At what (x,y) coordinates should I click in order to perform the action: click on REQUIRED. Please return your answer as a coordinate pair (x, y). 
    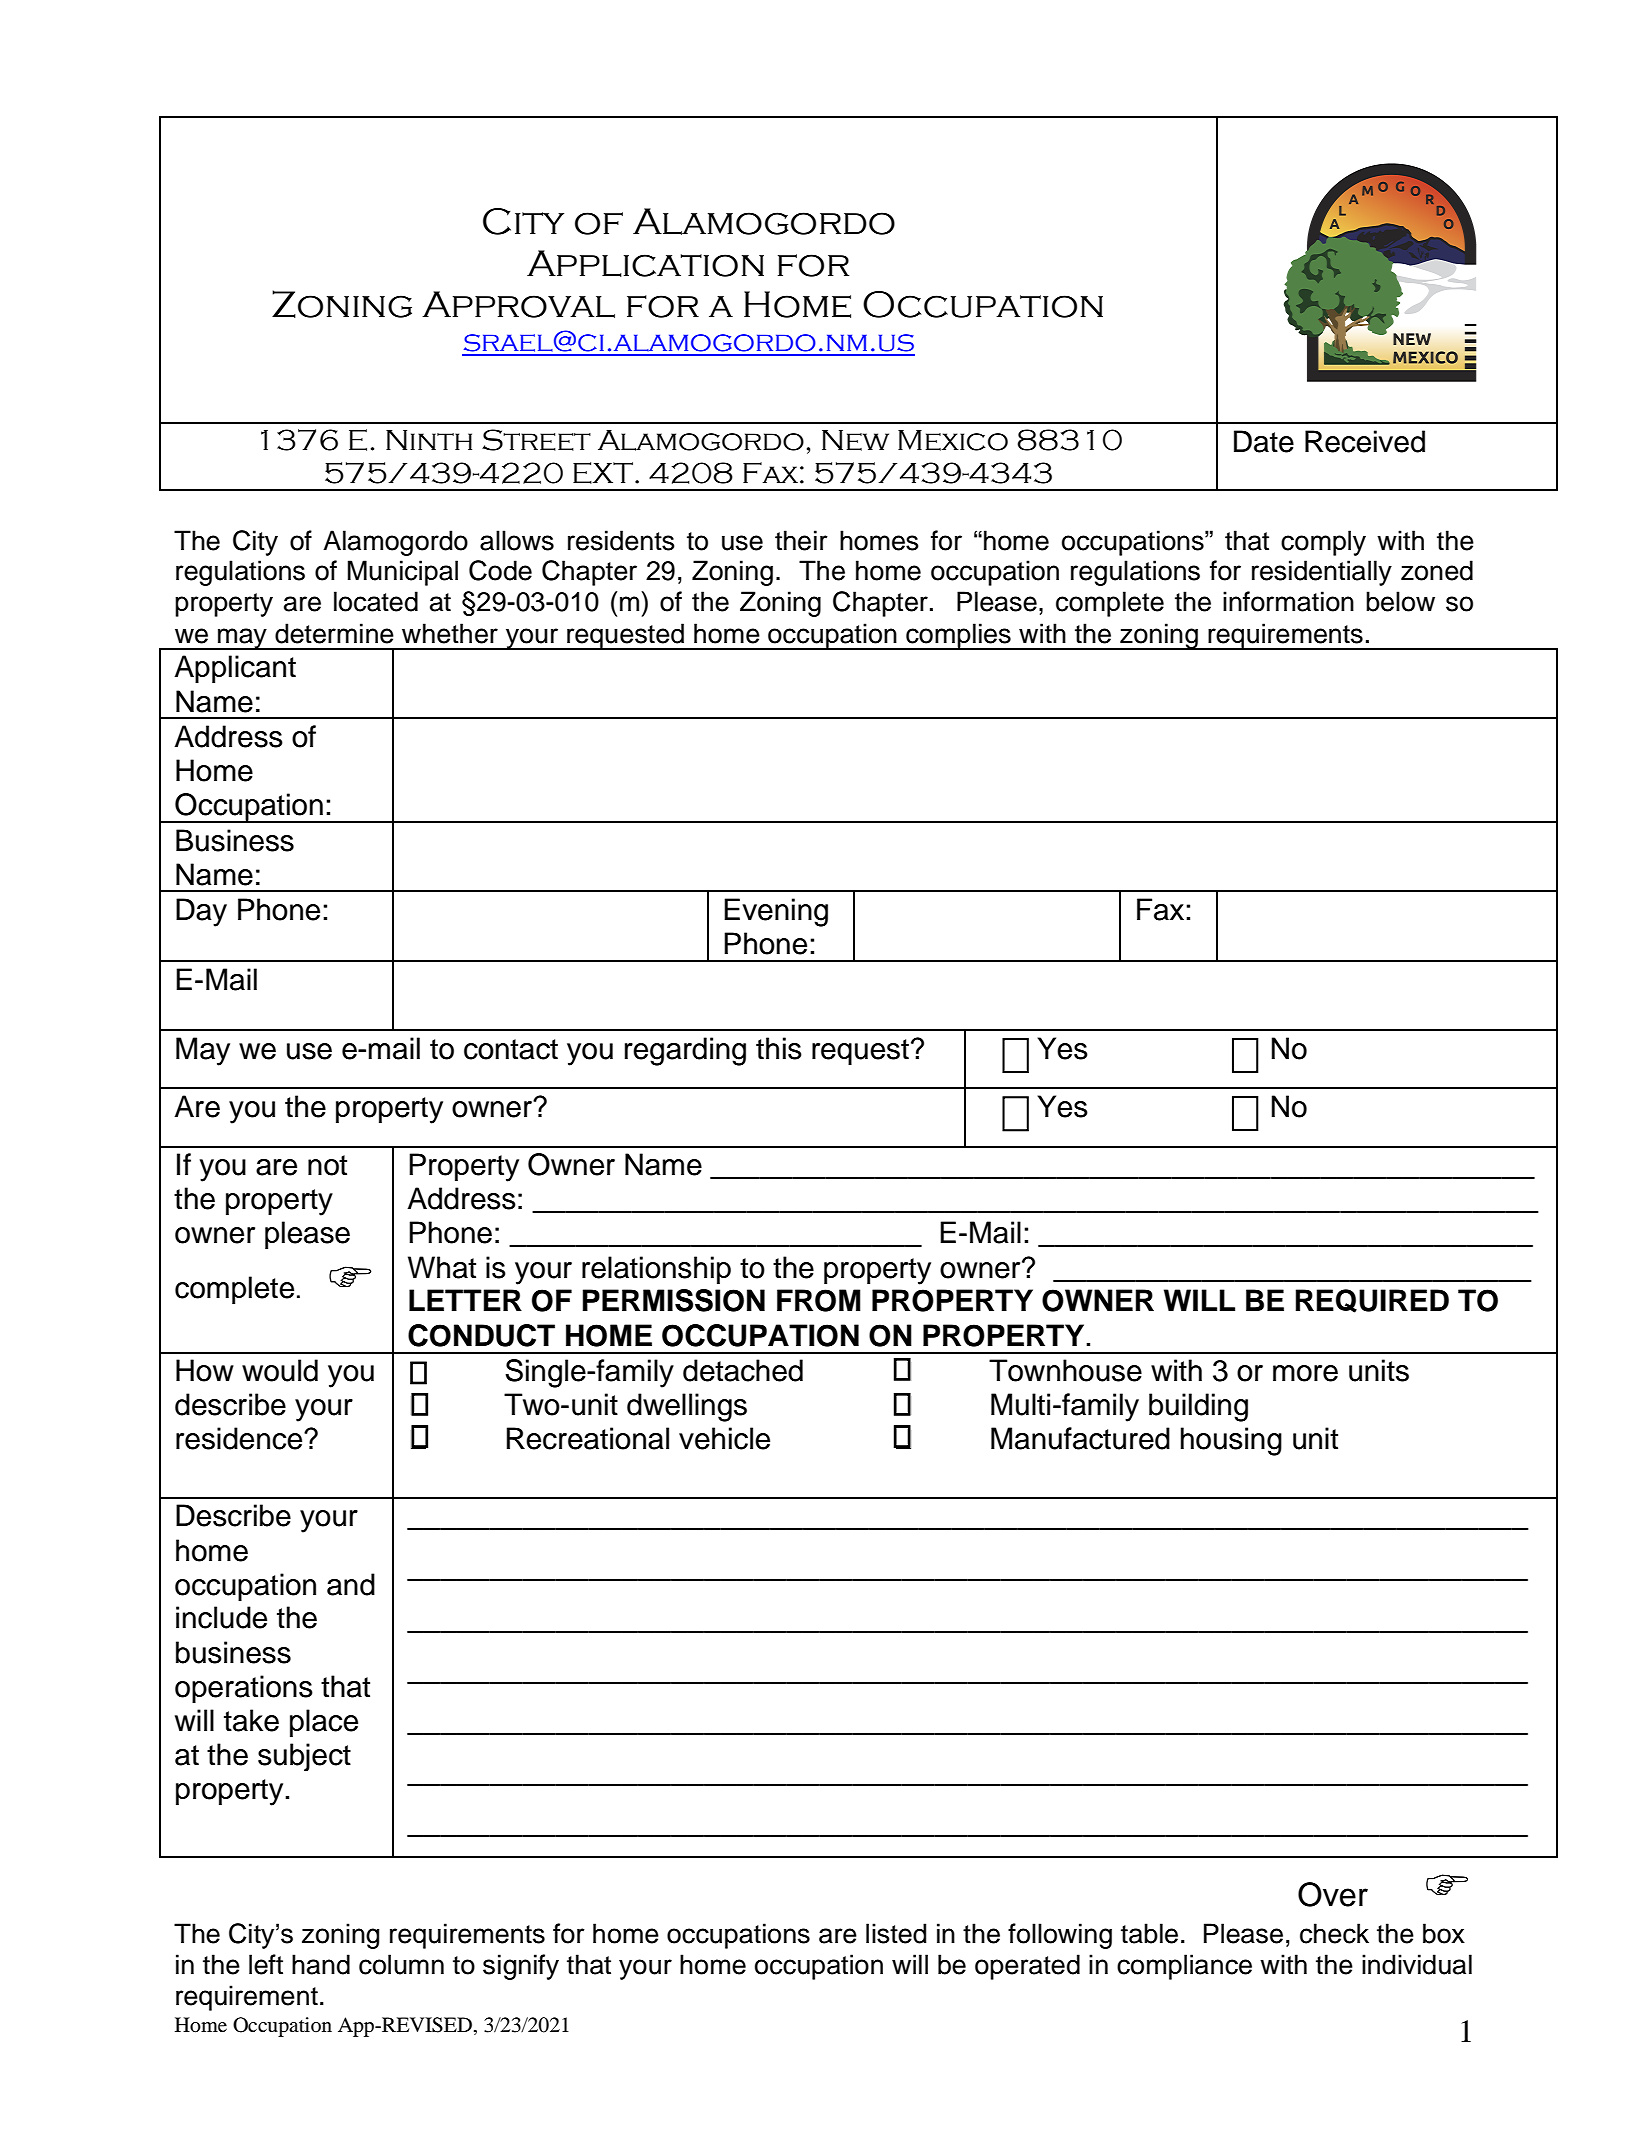
    Looking at the image, I should click on (1372, 1301).
